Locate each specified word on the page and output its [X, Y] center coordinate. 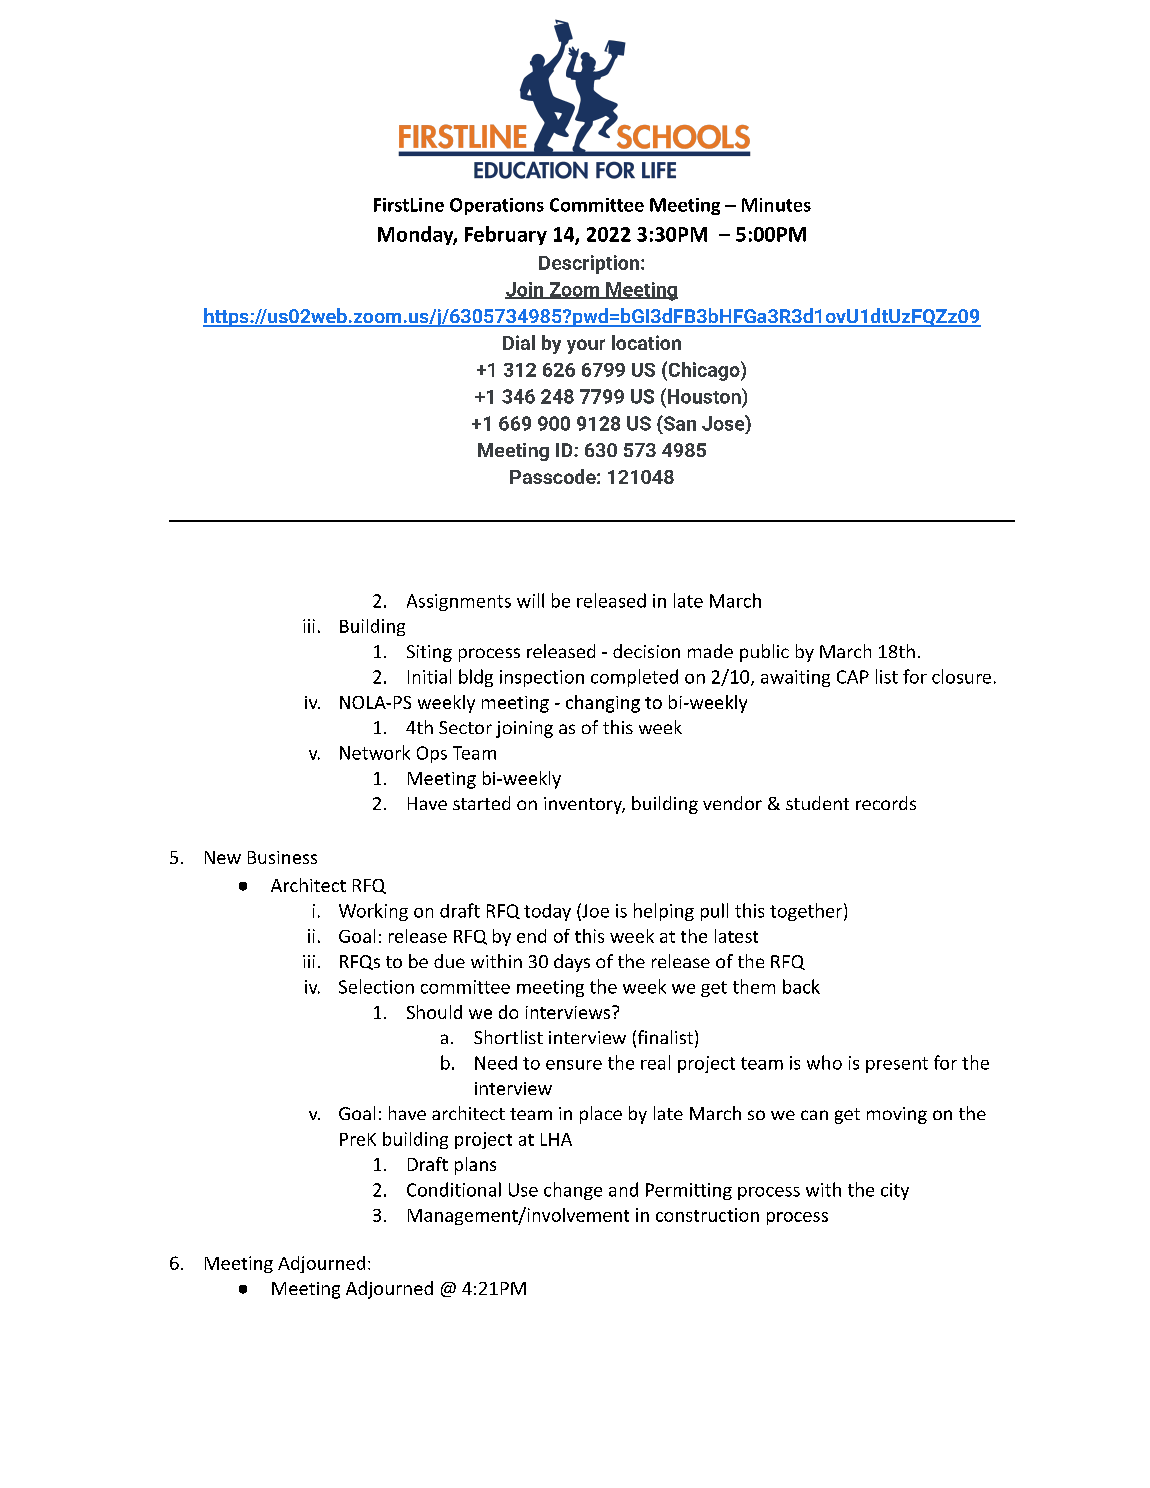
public [764, 653]
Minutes [776, 205]
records [886, 803]
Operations [497, 206]
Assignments [459, 602]
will [530, 600]
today [547, 912]
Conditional [454, 1189]
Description [589, 264]
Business [282, 857]
